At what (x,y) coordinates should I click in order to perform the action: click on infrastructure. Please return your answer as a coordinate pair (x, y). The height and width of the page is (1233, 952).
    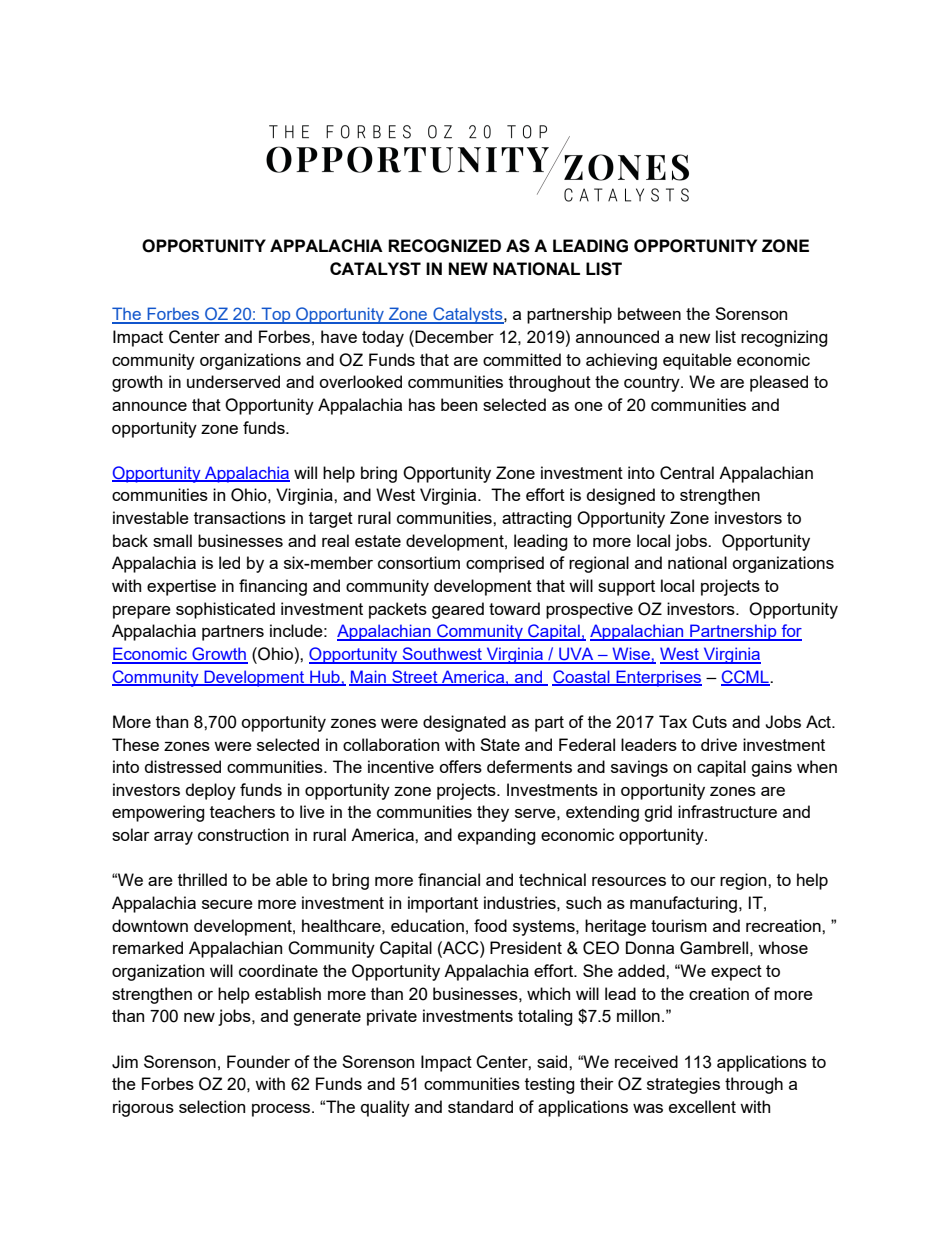
    Looking at the image, I should click on (727, 811).
